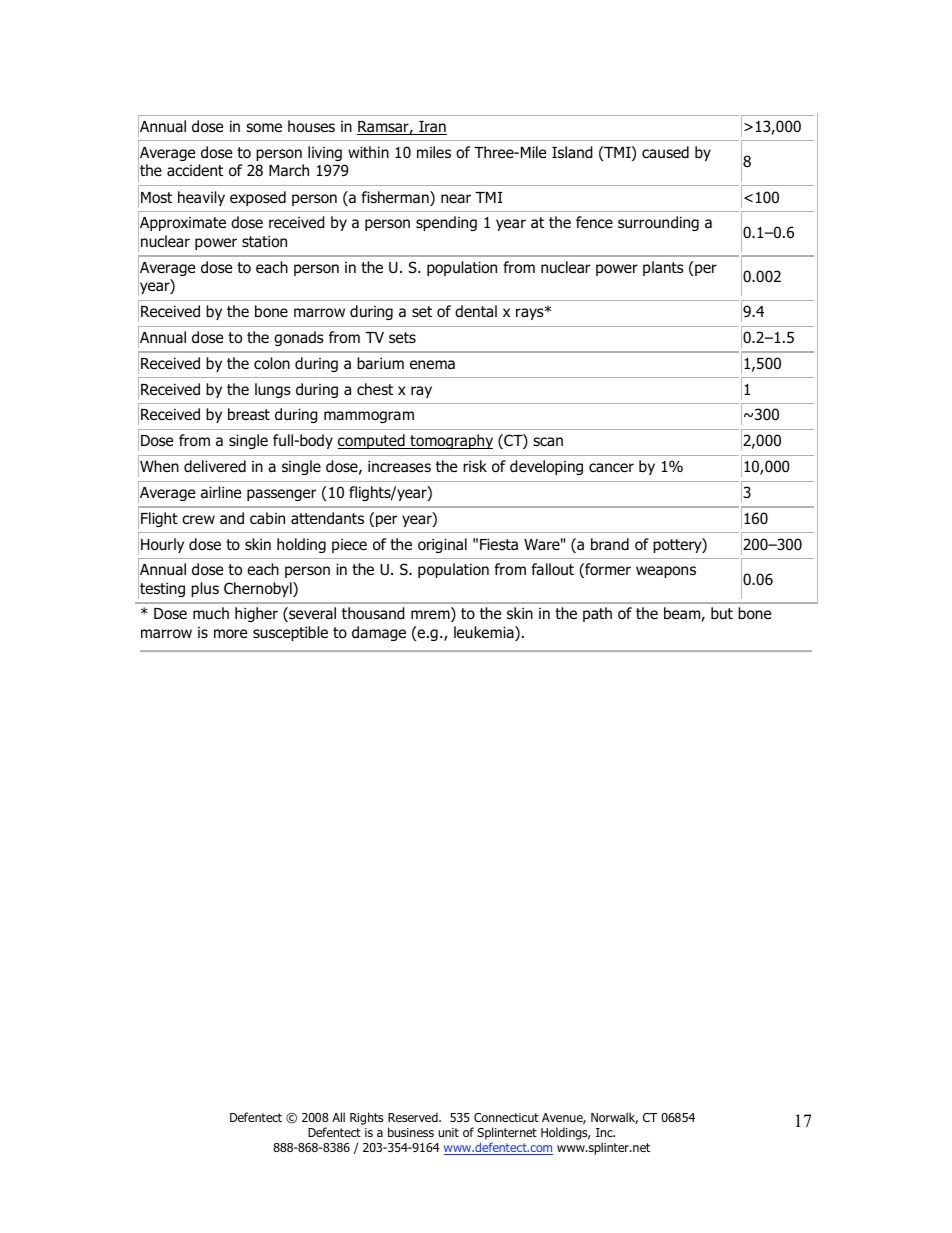 This screenshot has width=952, height=1233. Describe the element at coordinates (597, 614) in the screenshot. I see `path` at that location.
